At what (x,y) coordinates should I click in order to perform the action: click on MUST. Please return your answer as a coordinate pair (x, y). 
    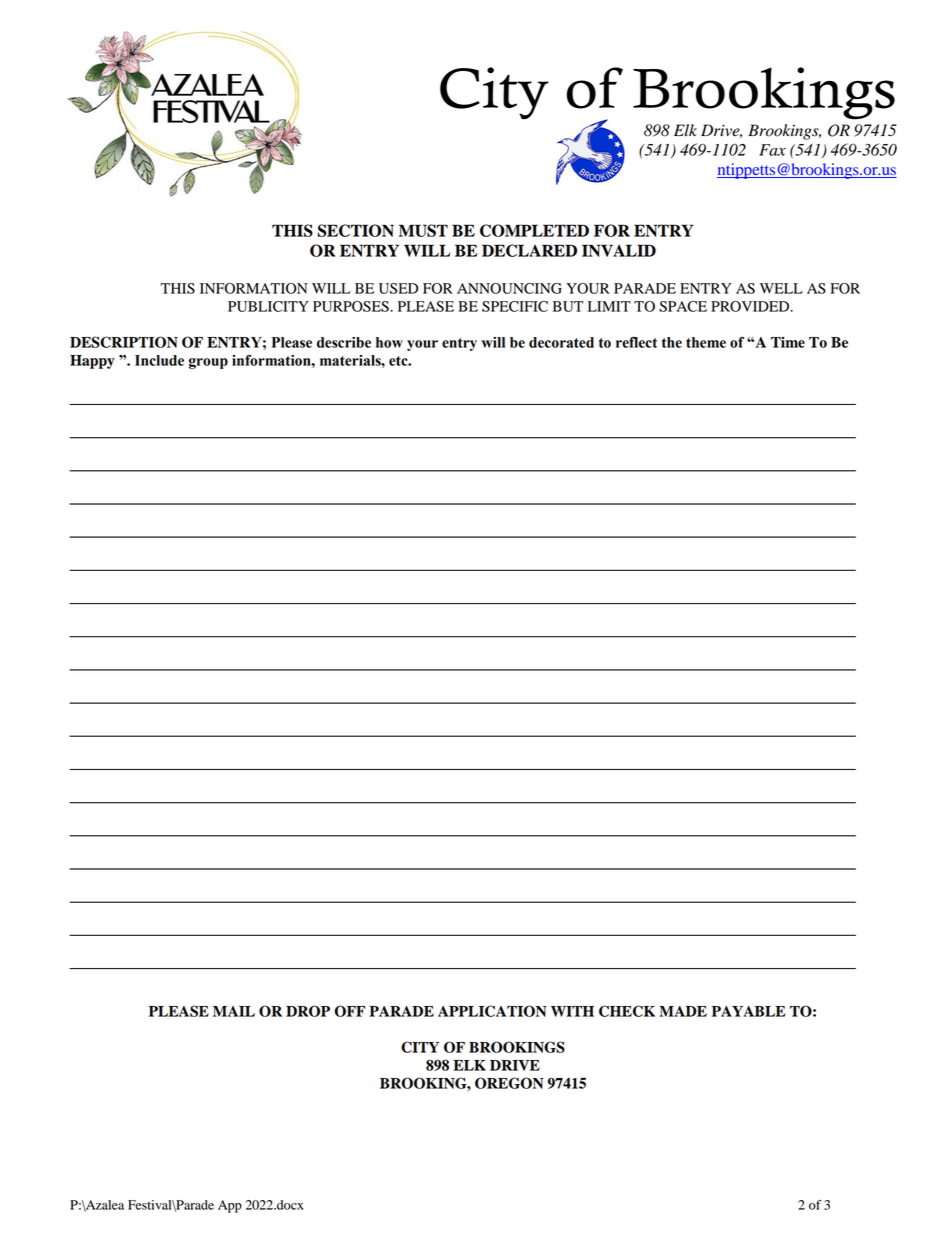
    Looking at the image, I should click on (423, 230).
